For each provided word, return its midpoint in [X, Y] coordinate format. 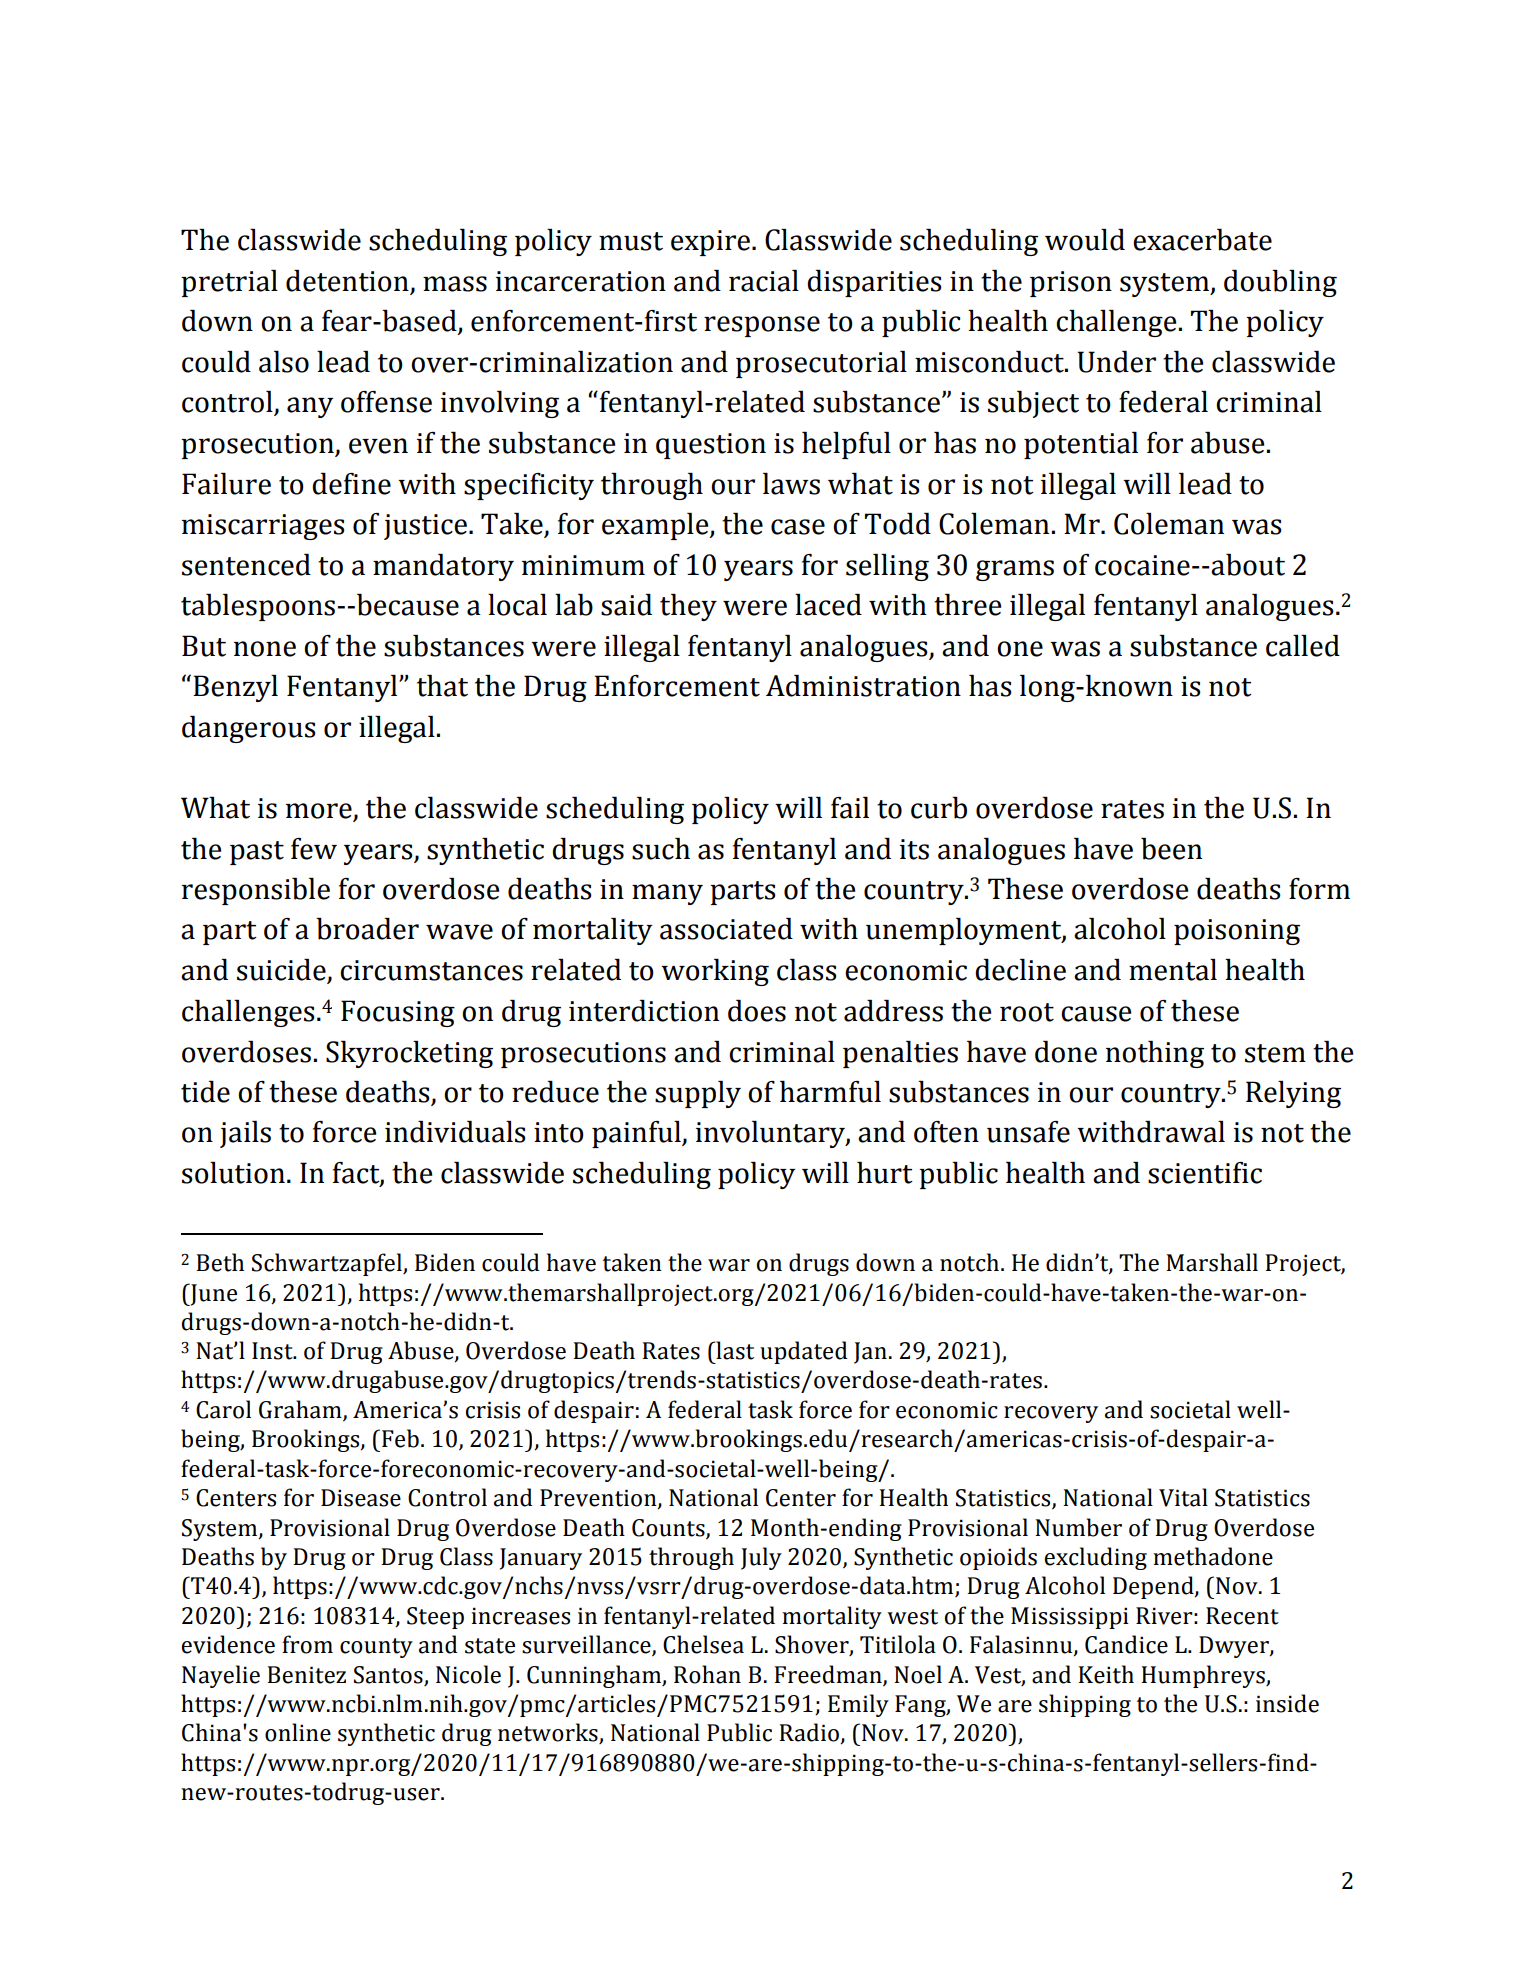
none [265, 649]
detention [347, 281]
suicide [282, 971]
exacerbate [1202, 240]
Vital [1183, 1497]
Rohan [707, 1674]
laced [828, 605]
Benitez [306, 1675]
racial [764, 281]
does [757, 1011]
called [1303, 646]
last [734, 1350]
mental [1173, 970]
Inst [273, 1351]
